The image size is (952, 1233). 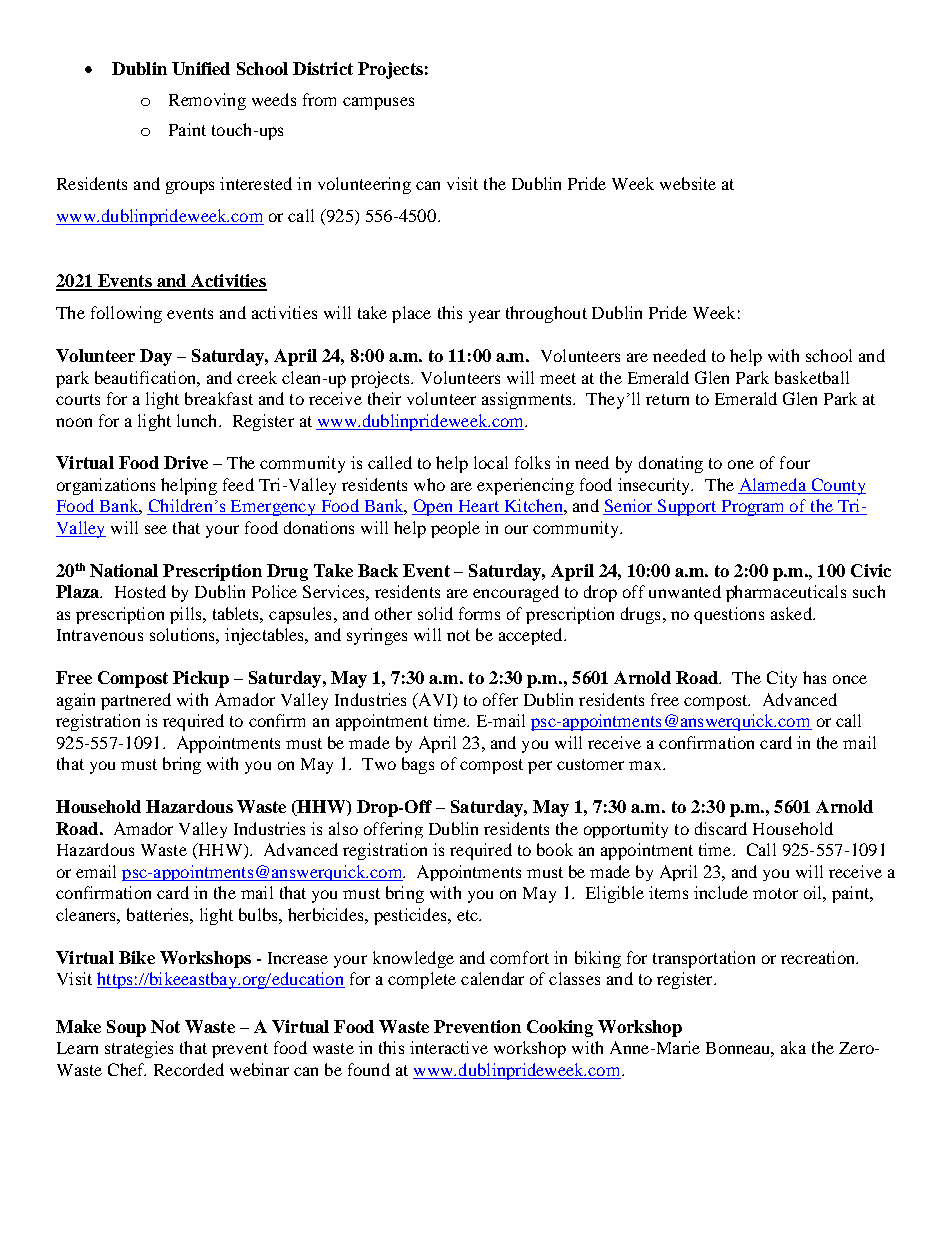 What do you see at coordinates (528, 400) in the image?
I see `assignments` at bounding box center [528, 400].
